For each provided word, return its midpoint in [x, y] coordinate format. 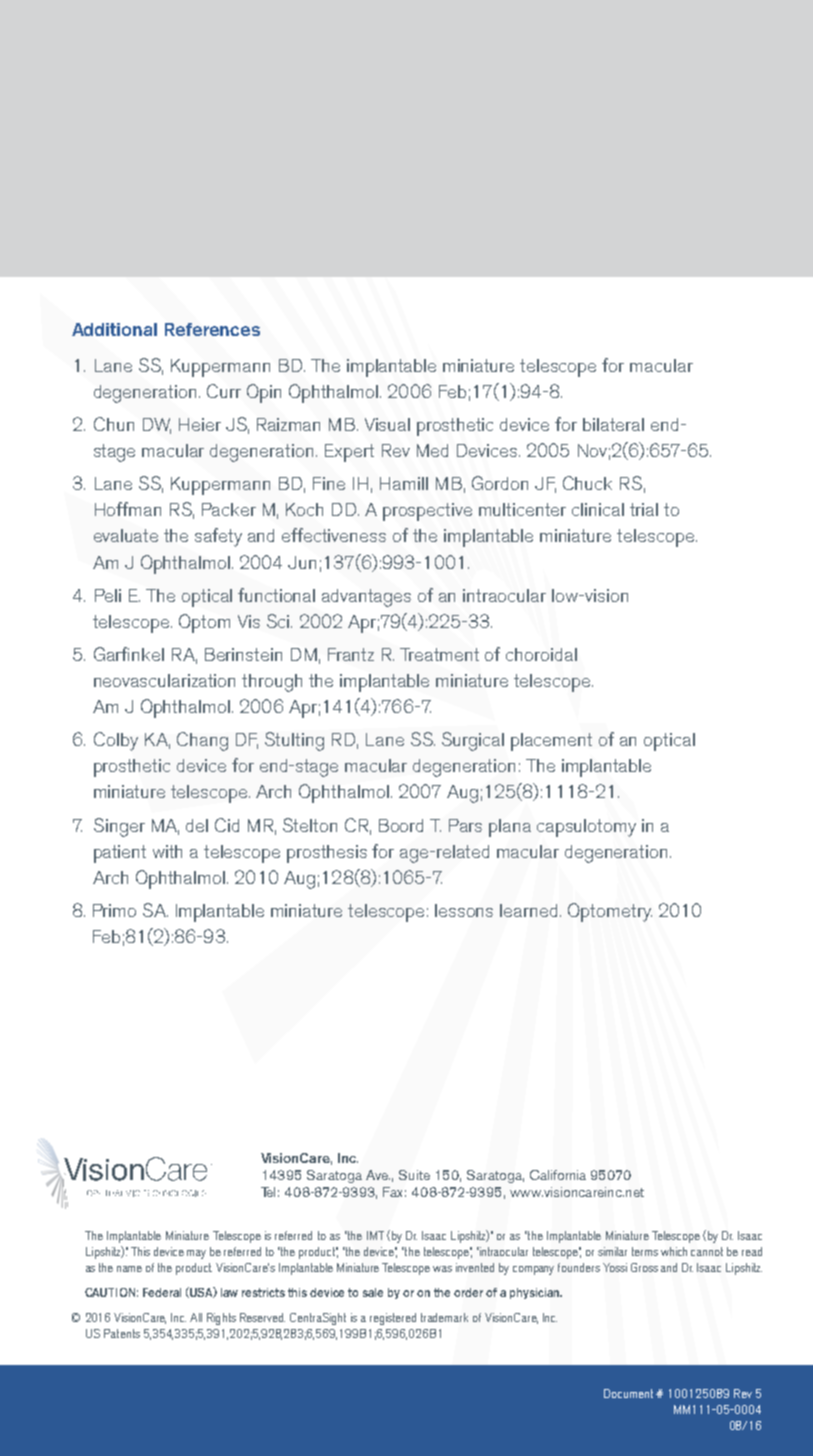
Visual [387, 424]
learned [528, 910]
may [196, 1254]
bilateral [613, 424]
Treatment [439, 654]
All [196, 1317]
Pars [465, 825]
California [558, 1175]
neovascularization [164, 680]
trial [644, 509]
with [167, 851]
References [212, 329]
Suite [414, 1175]
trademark [444, 1317]
